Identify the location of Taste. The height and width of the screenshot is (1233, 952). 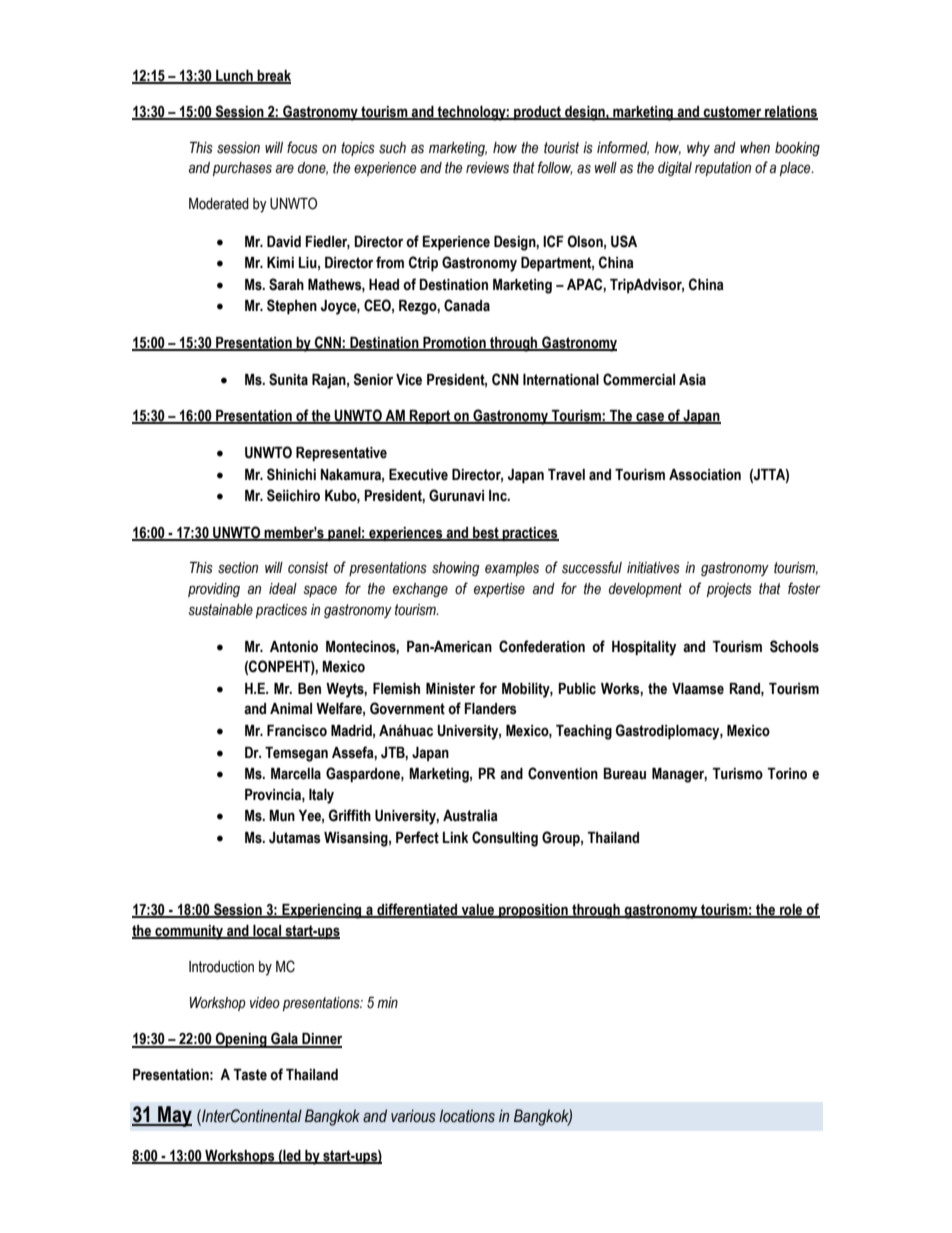
(250, 1075).
